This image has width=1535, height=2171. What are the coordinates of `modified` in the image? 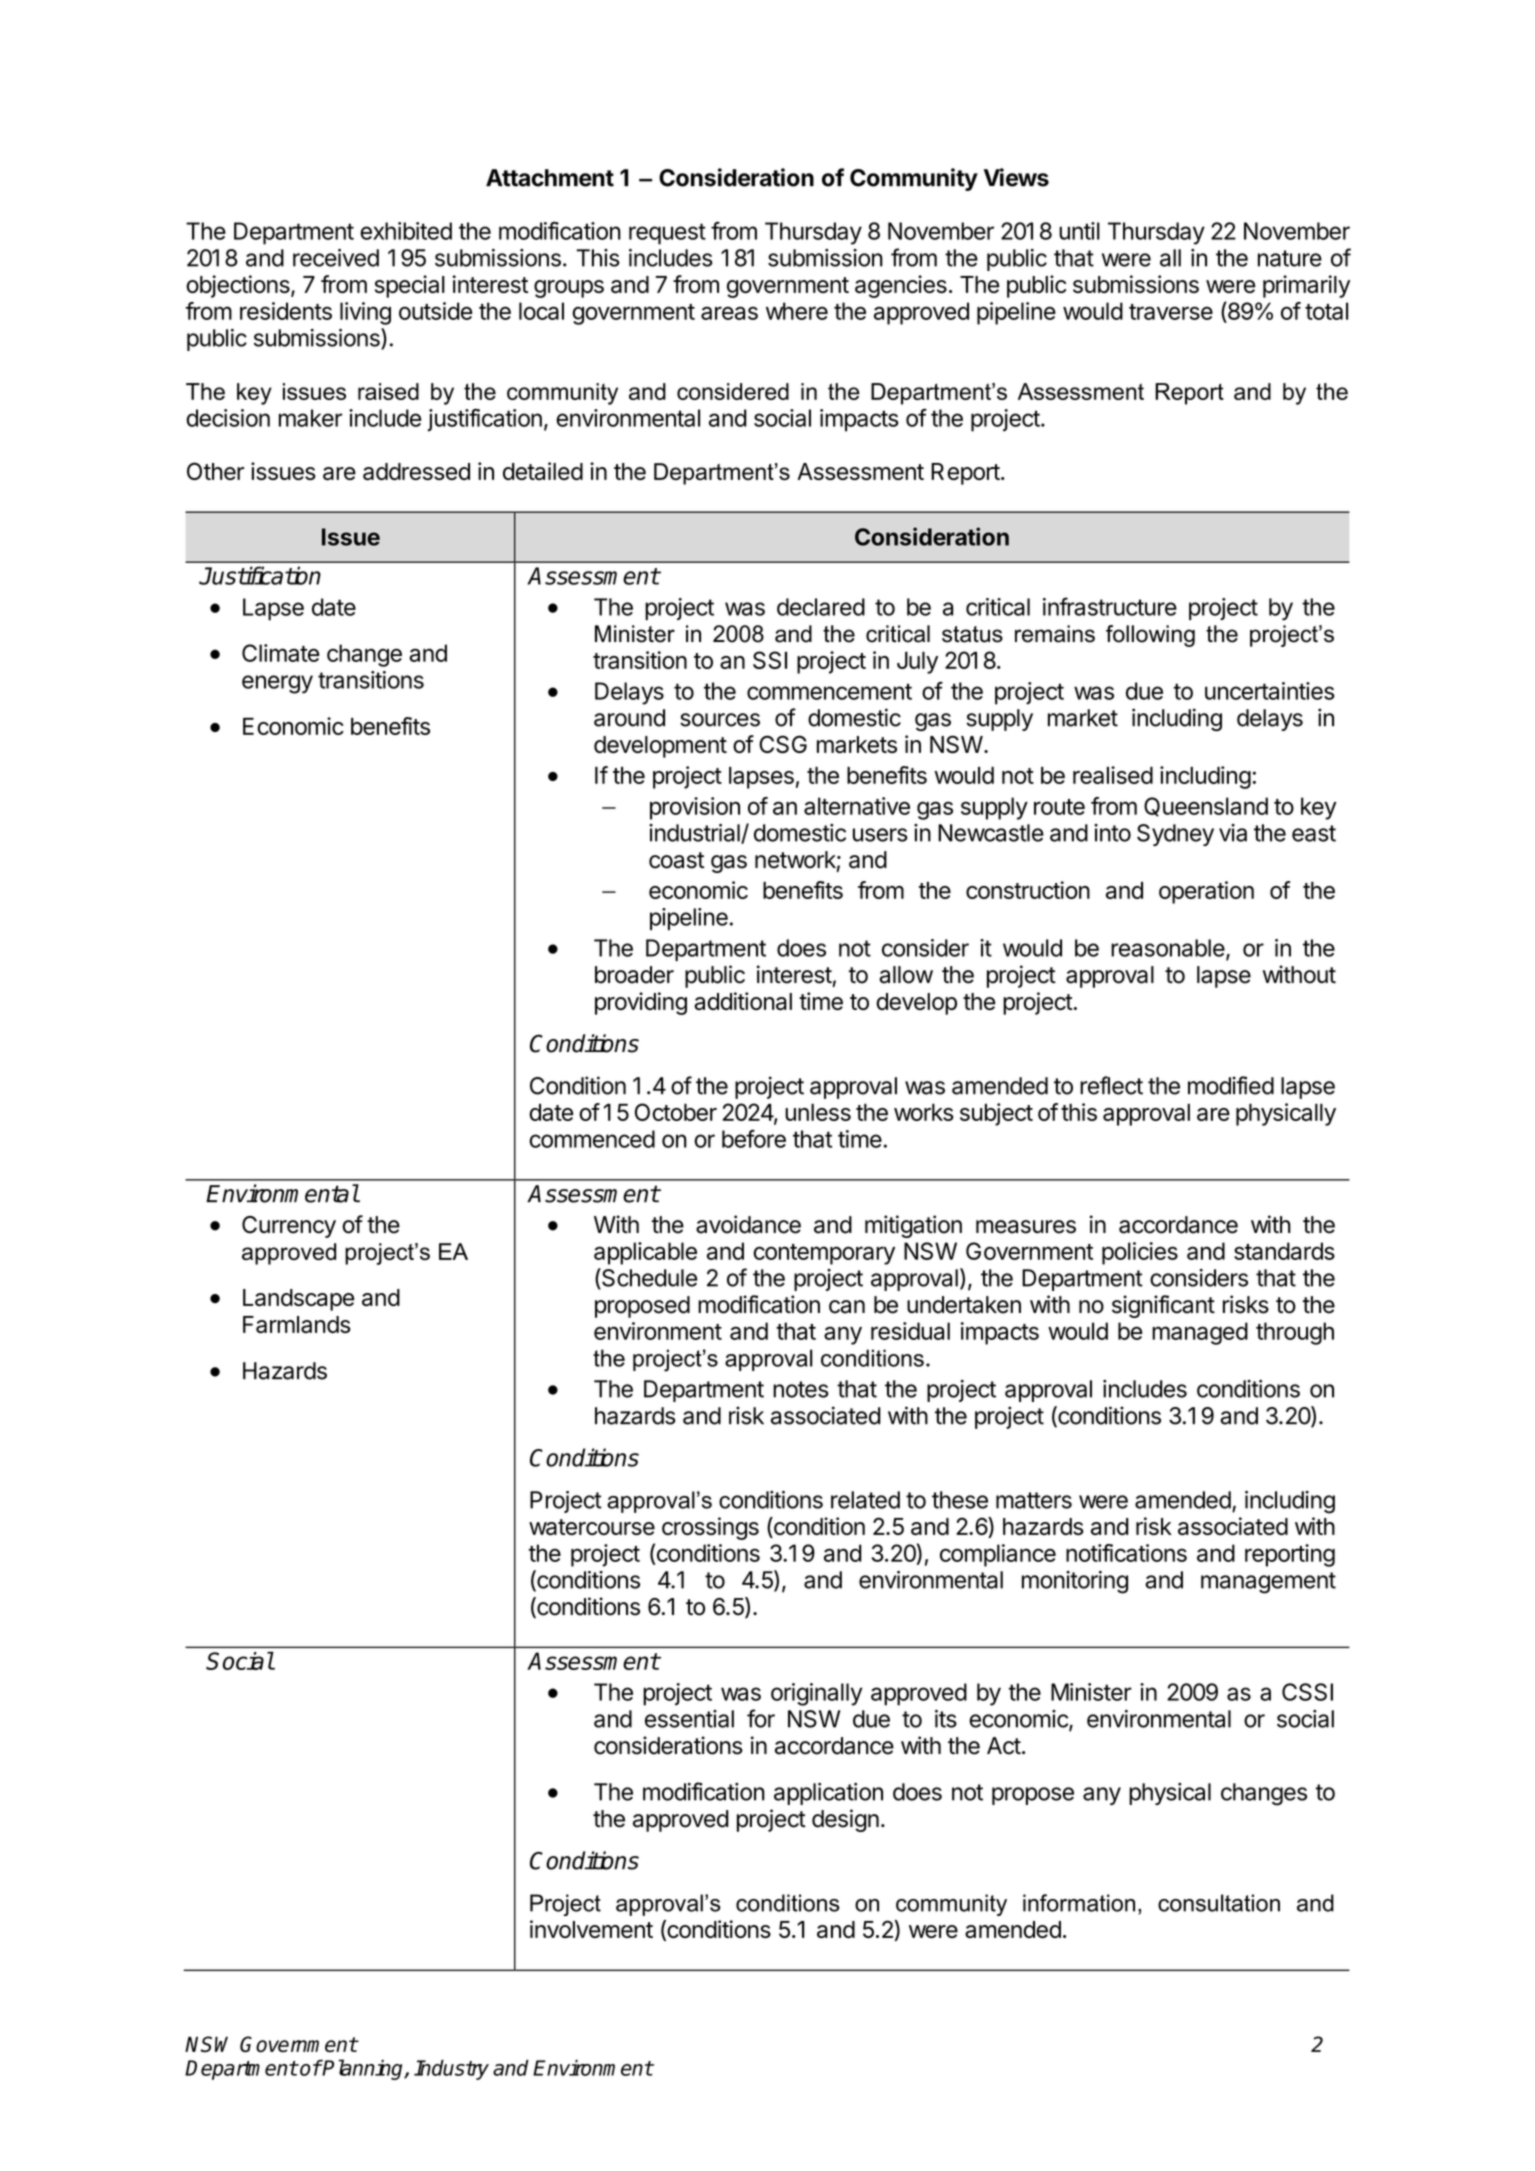 It's located at (1231, 1085).
